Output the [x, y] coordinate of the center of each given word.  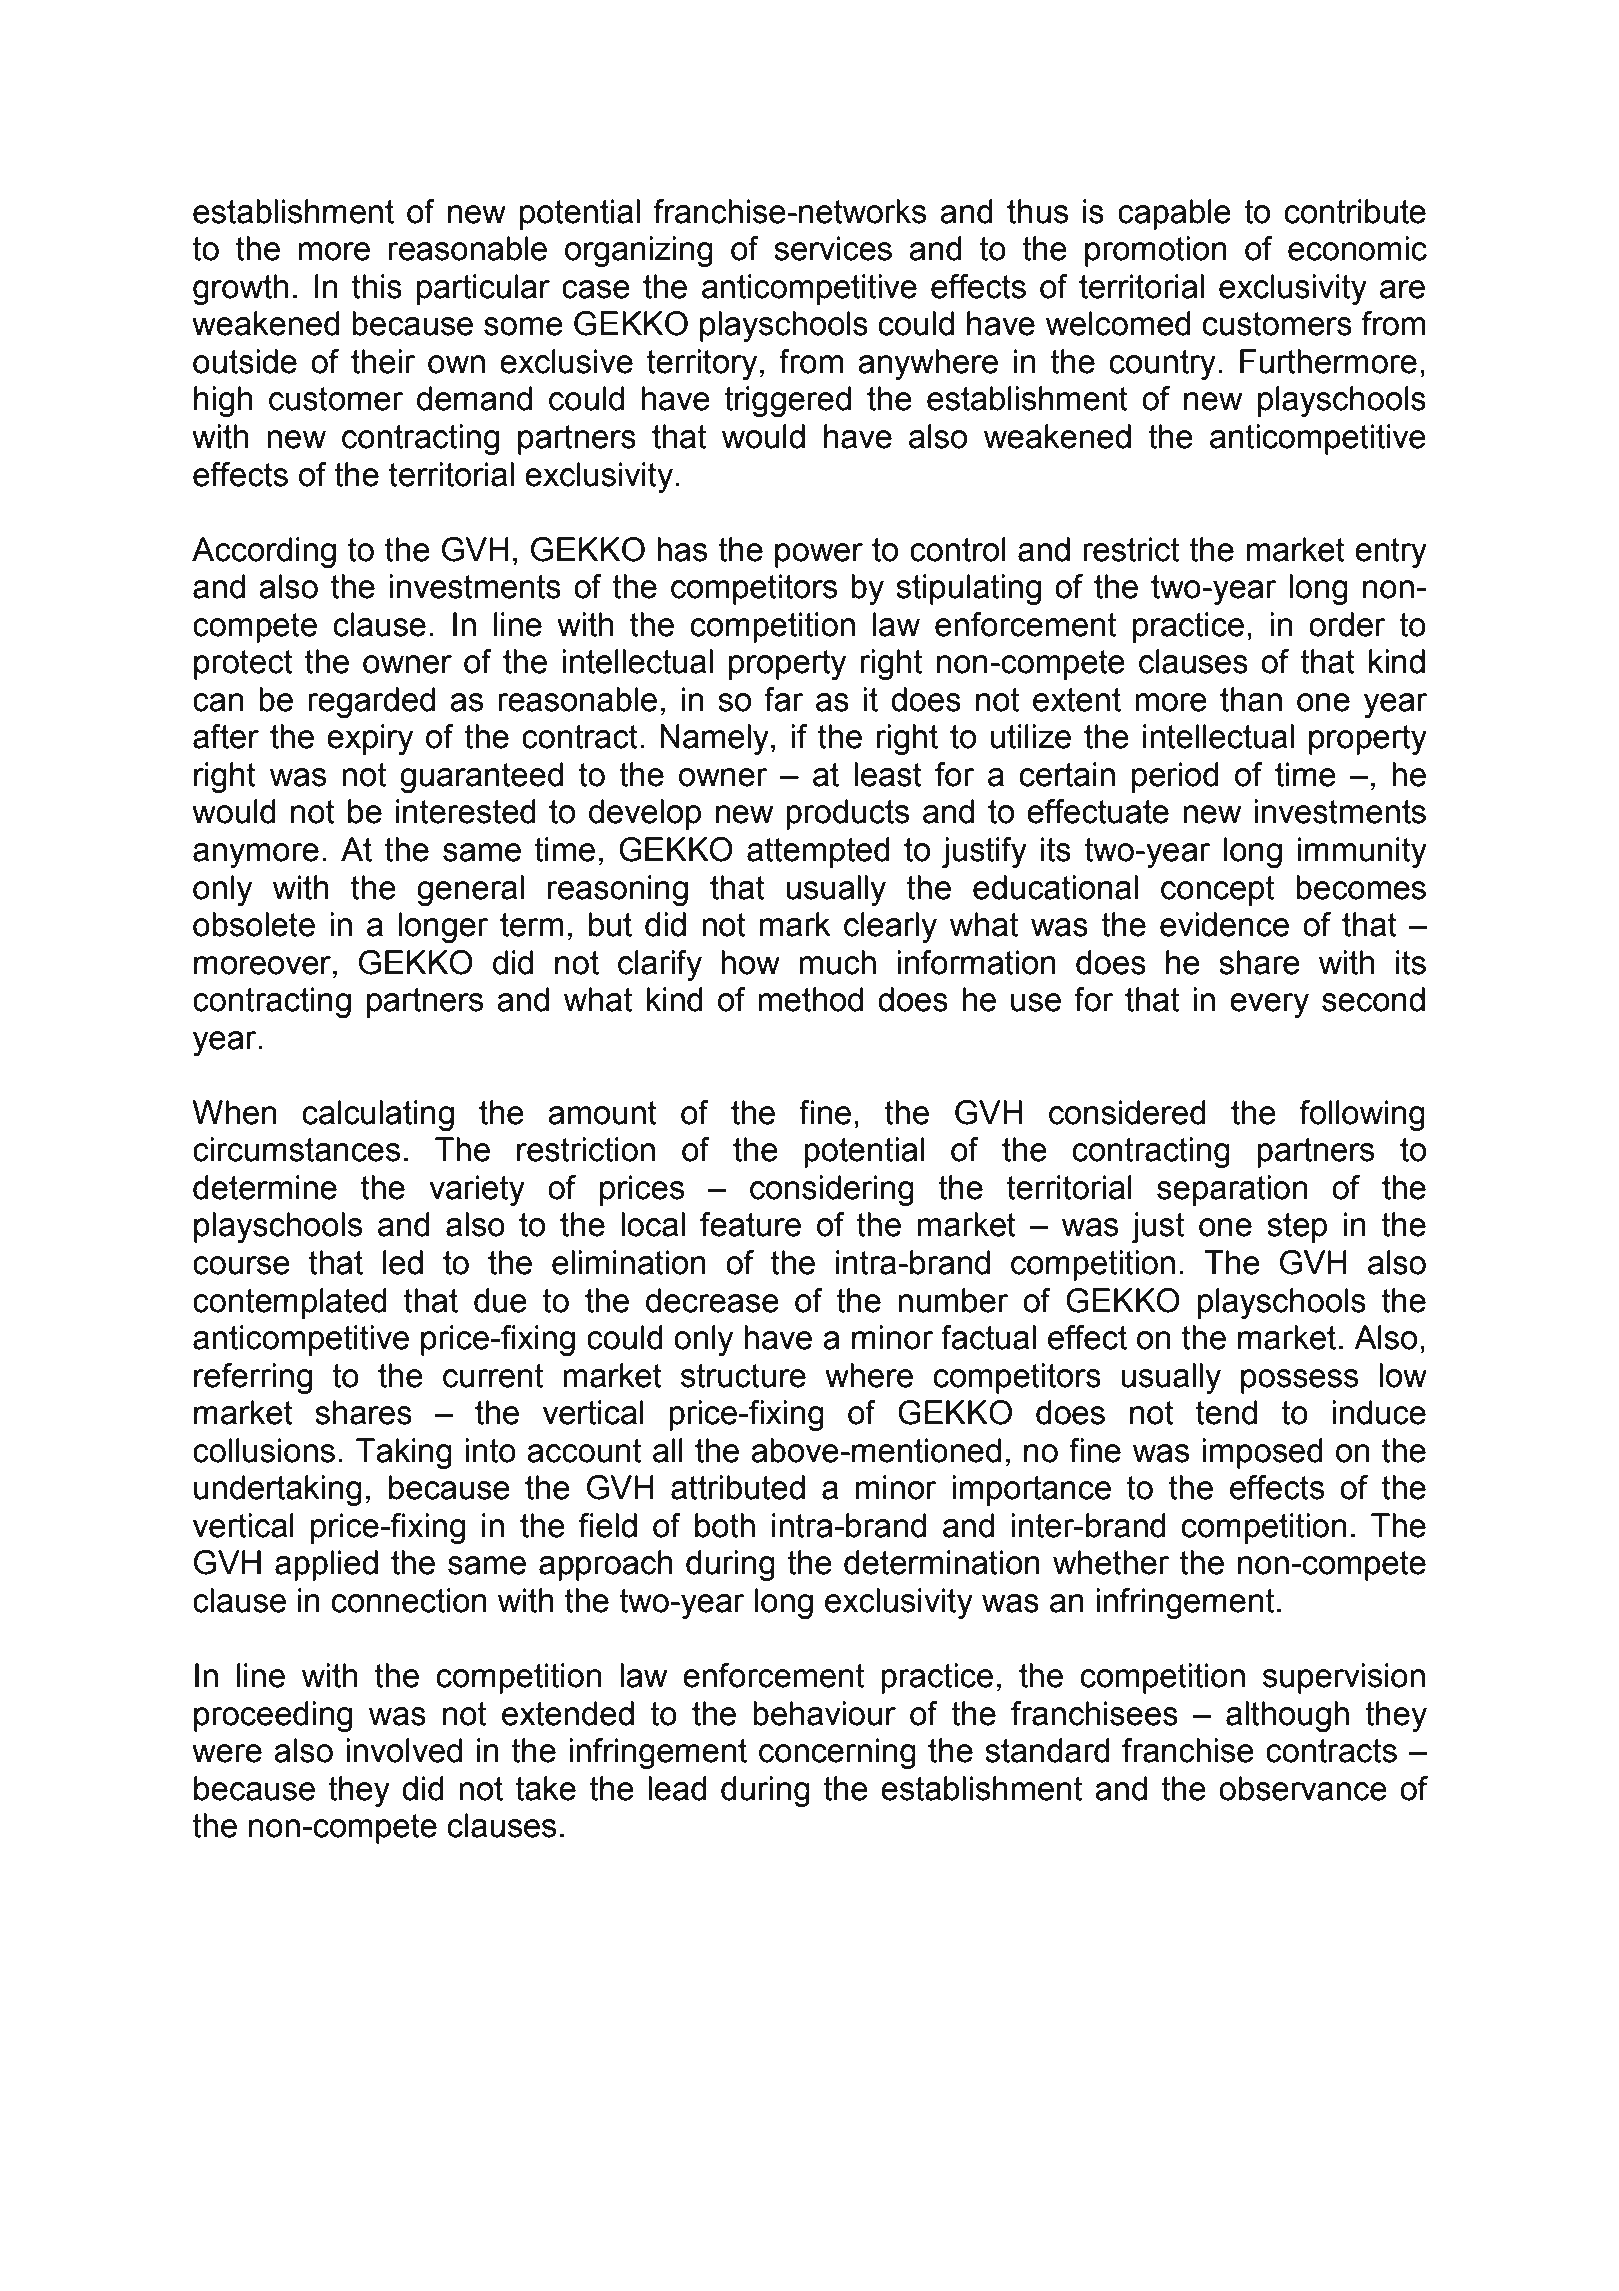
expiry [370, 739]
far [784, 699]
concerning [837, 1753]
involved [404, 1750]
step [1297, 1228]
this [377, 286]
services [833, 248]
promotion [1156, 251]
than [1251, 699]
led [403, 1262]
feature [750, 1224]
